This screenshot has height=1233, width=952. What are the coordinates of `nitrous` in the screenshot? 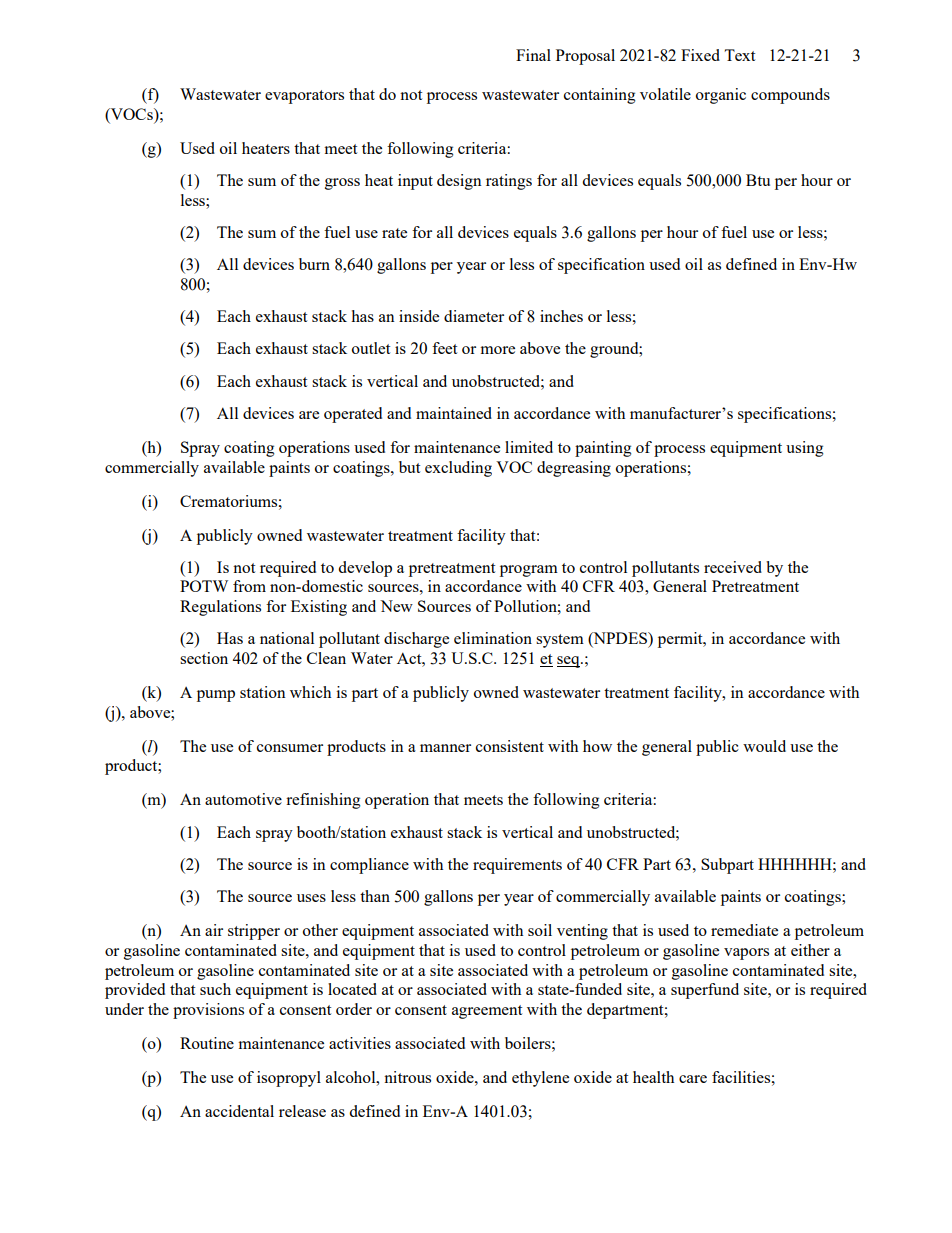 It's located at (407, 1077).
